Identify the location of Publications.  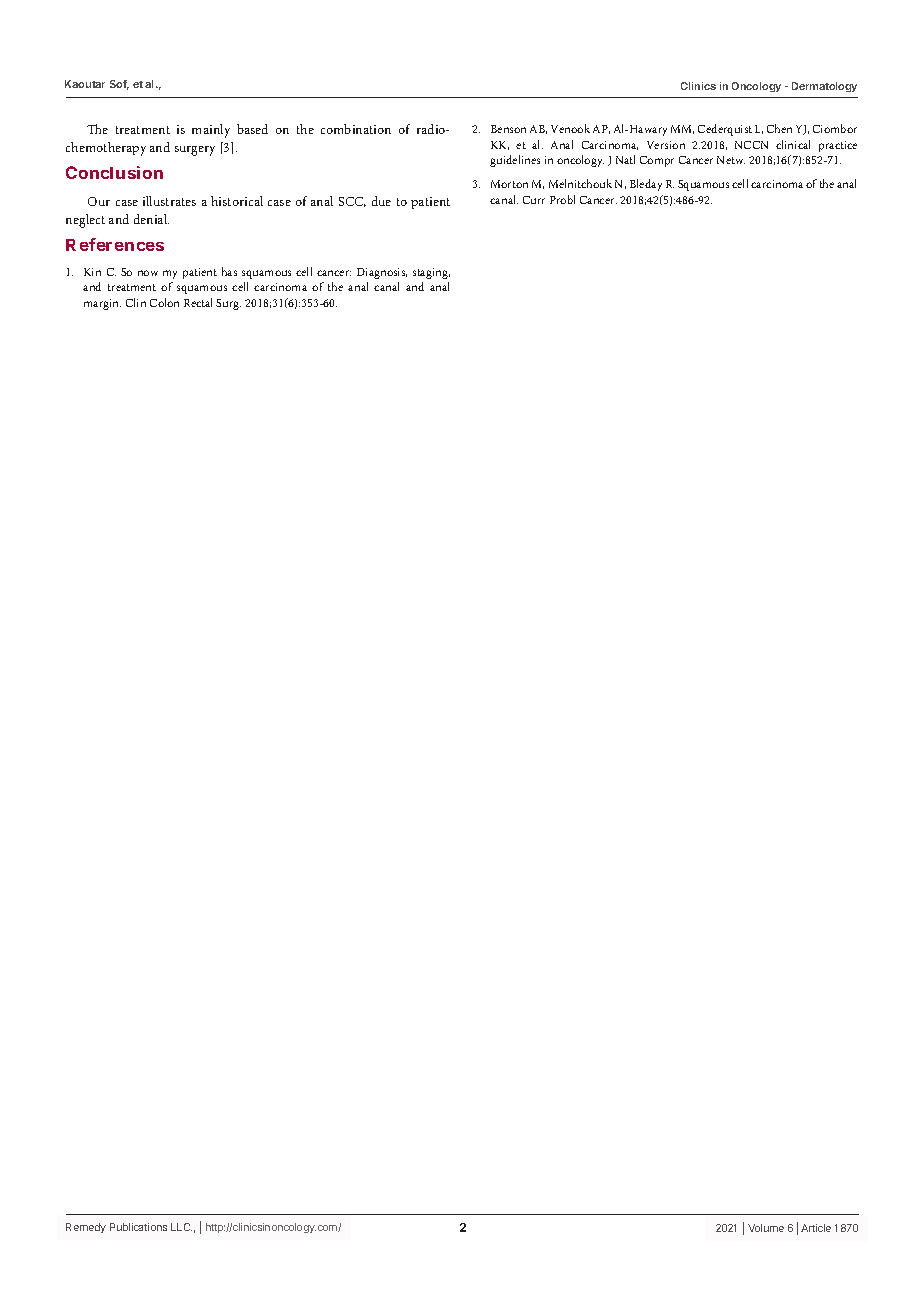
(138, 1227).
